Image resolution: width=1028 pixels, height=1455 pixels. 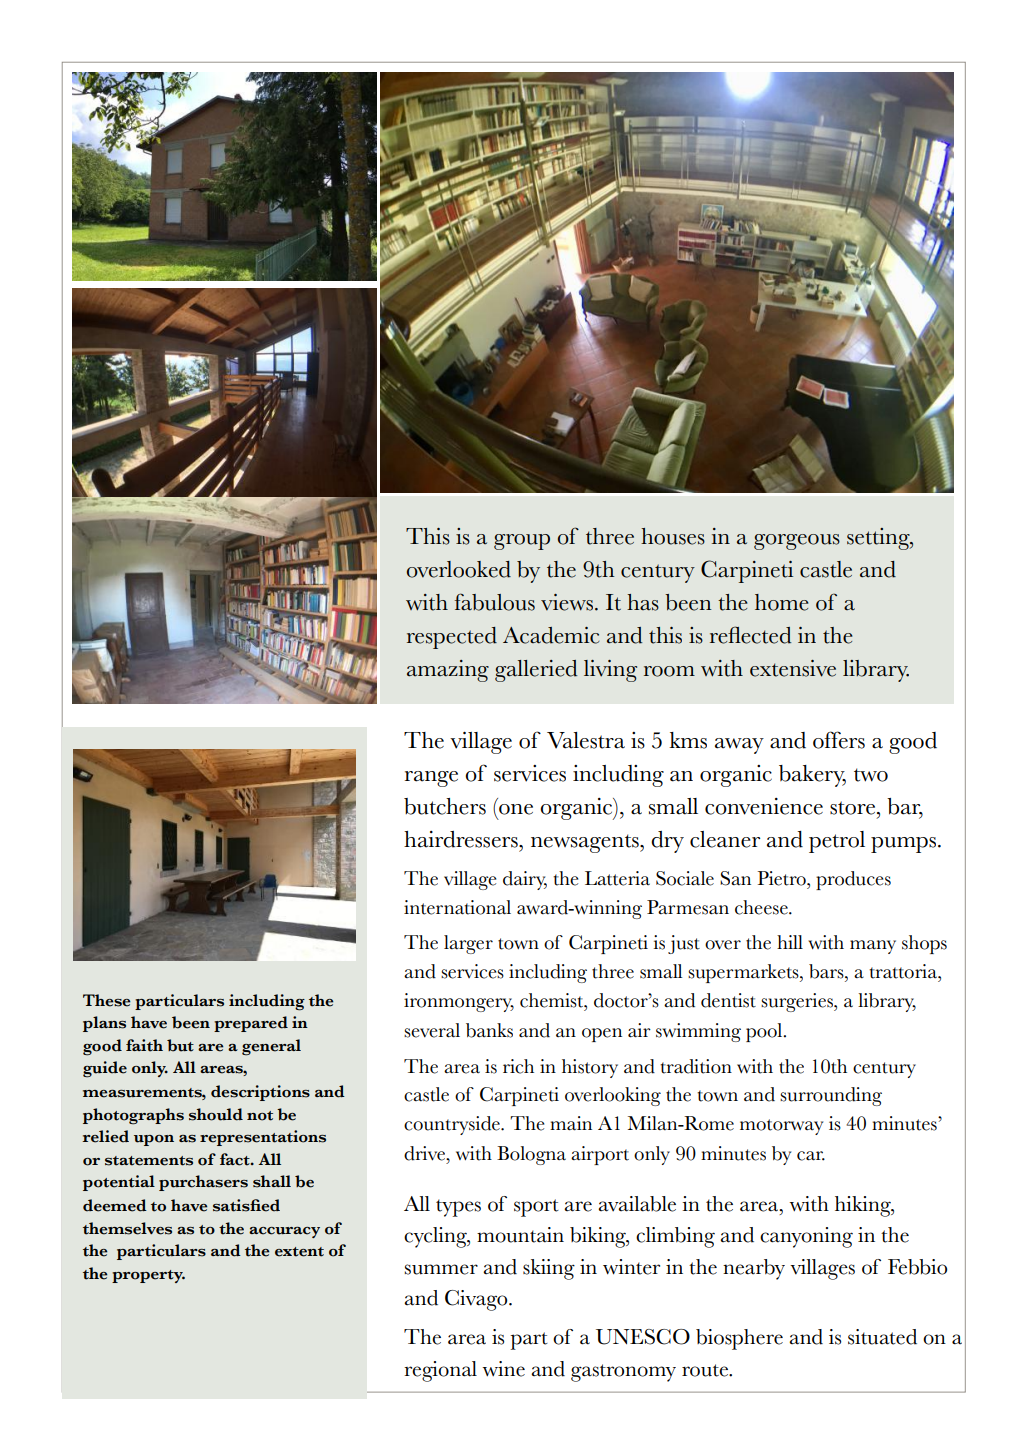 I want to click on upon, so click(x=154, y=1140).
